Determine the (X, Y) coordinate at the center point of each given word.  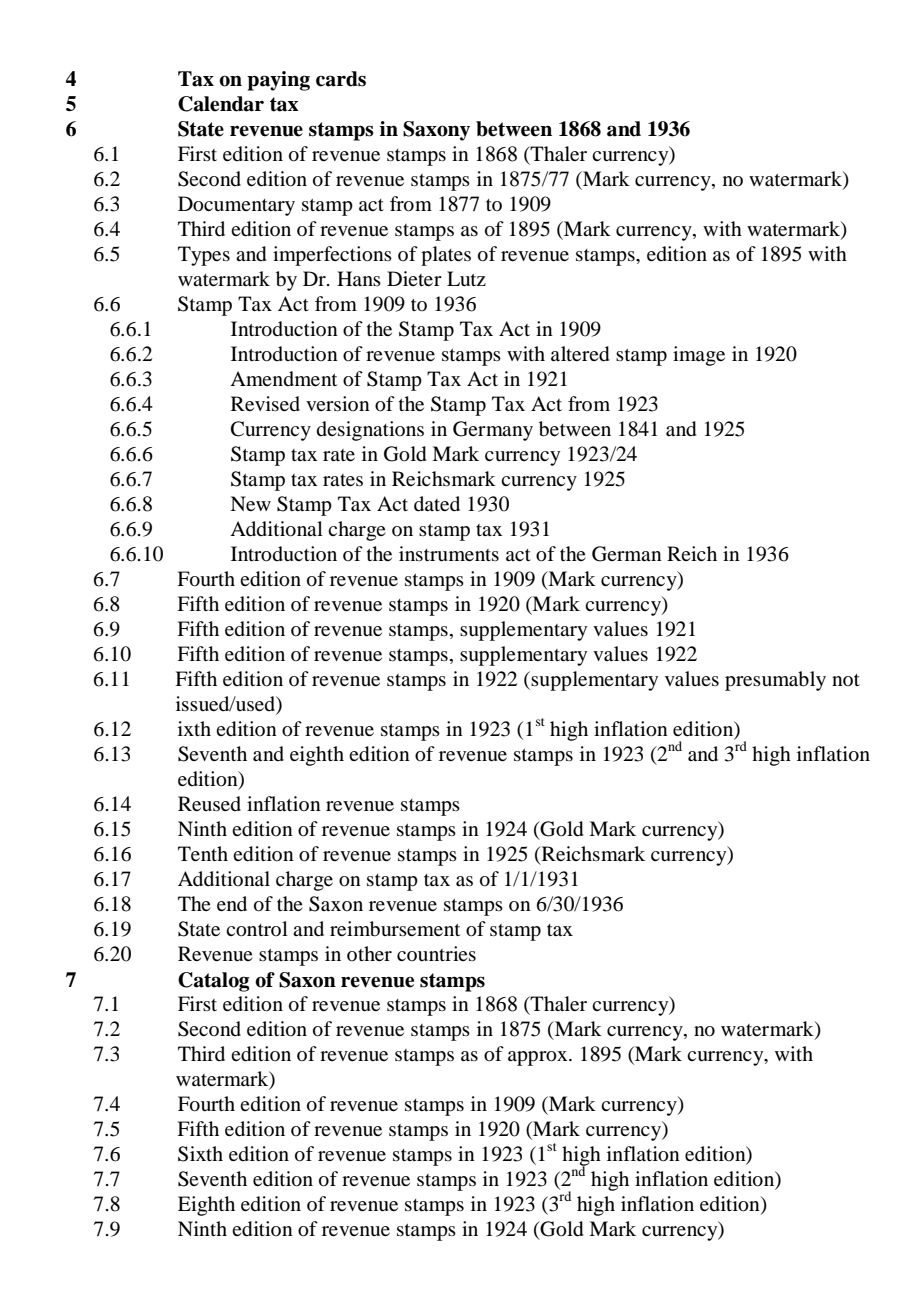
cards (341, 79)
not (846, 680)
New (250, 503)
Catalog (213, 982)
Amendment (283, 378)
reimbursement (395, 929)
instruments (449, 554)
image (699, 356)
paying (278, 81)
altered (580, 354)
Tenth (203, 853)
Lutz (466, 278)
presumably (775, 681)
